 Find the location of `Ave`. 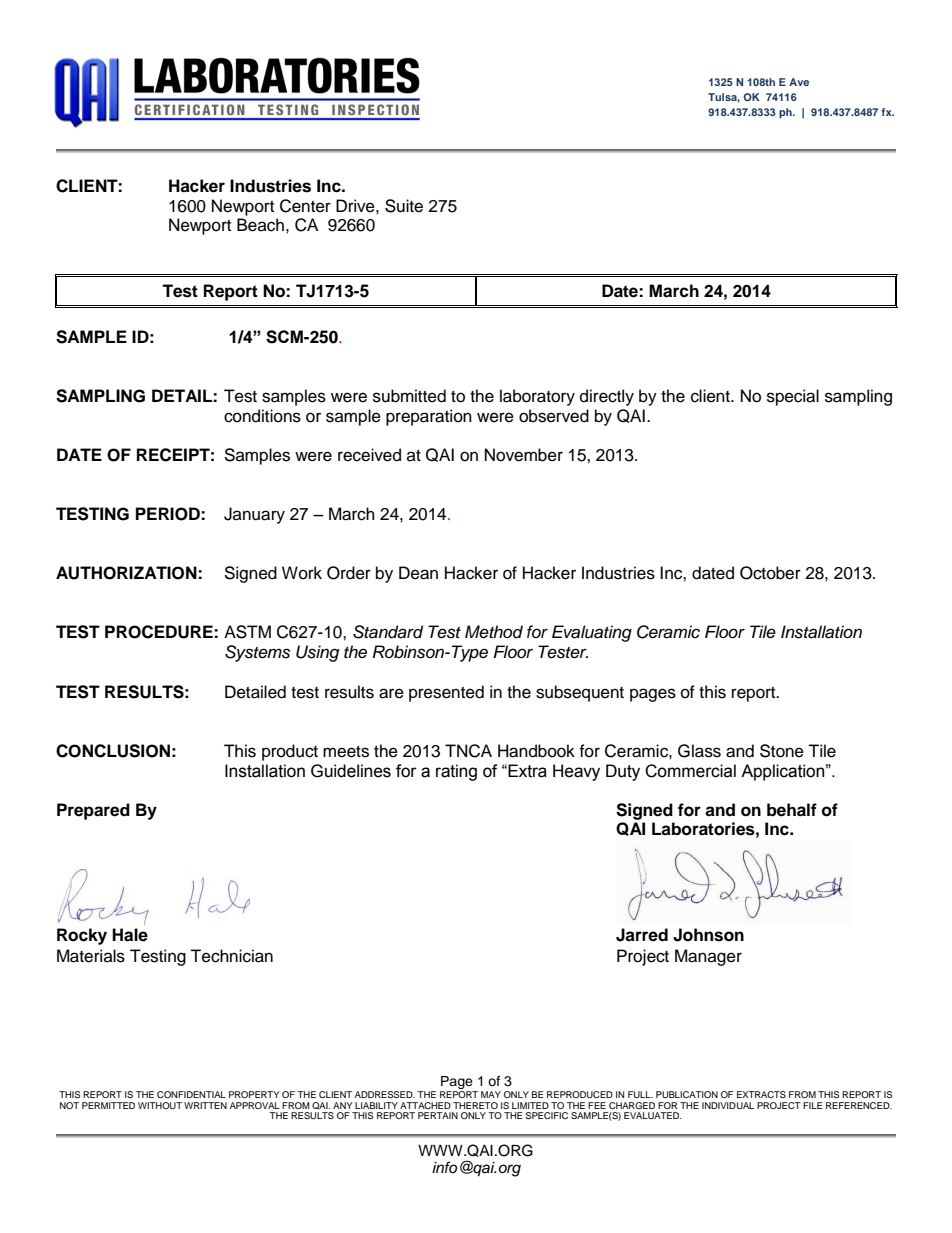

Ave is located at coordinates (799, 82).
